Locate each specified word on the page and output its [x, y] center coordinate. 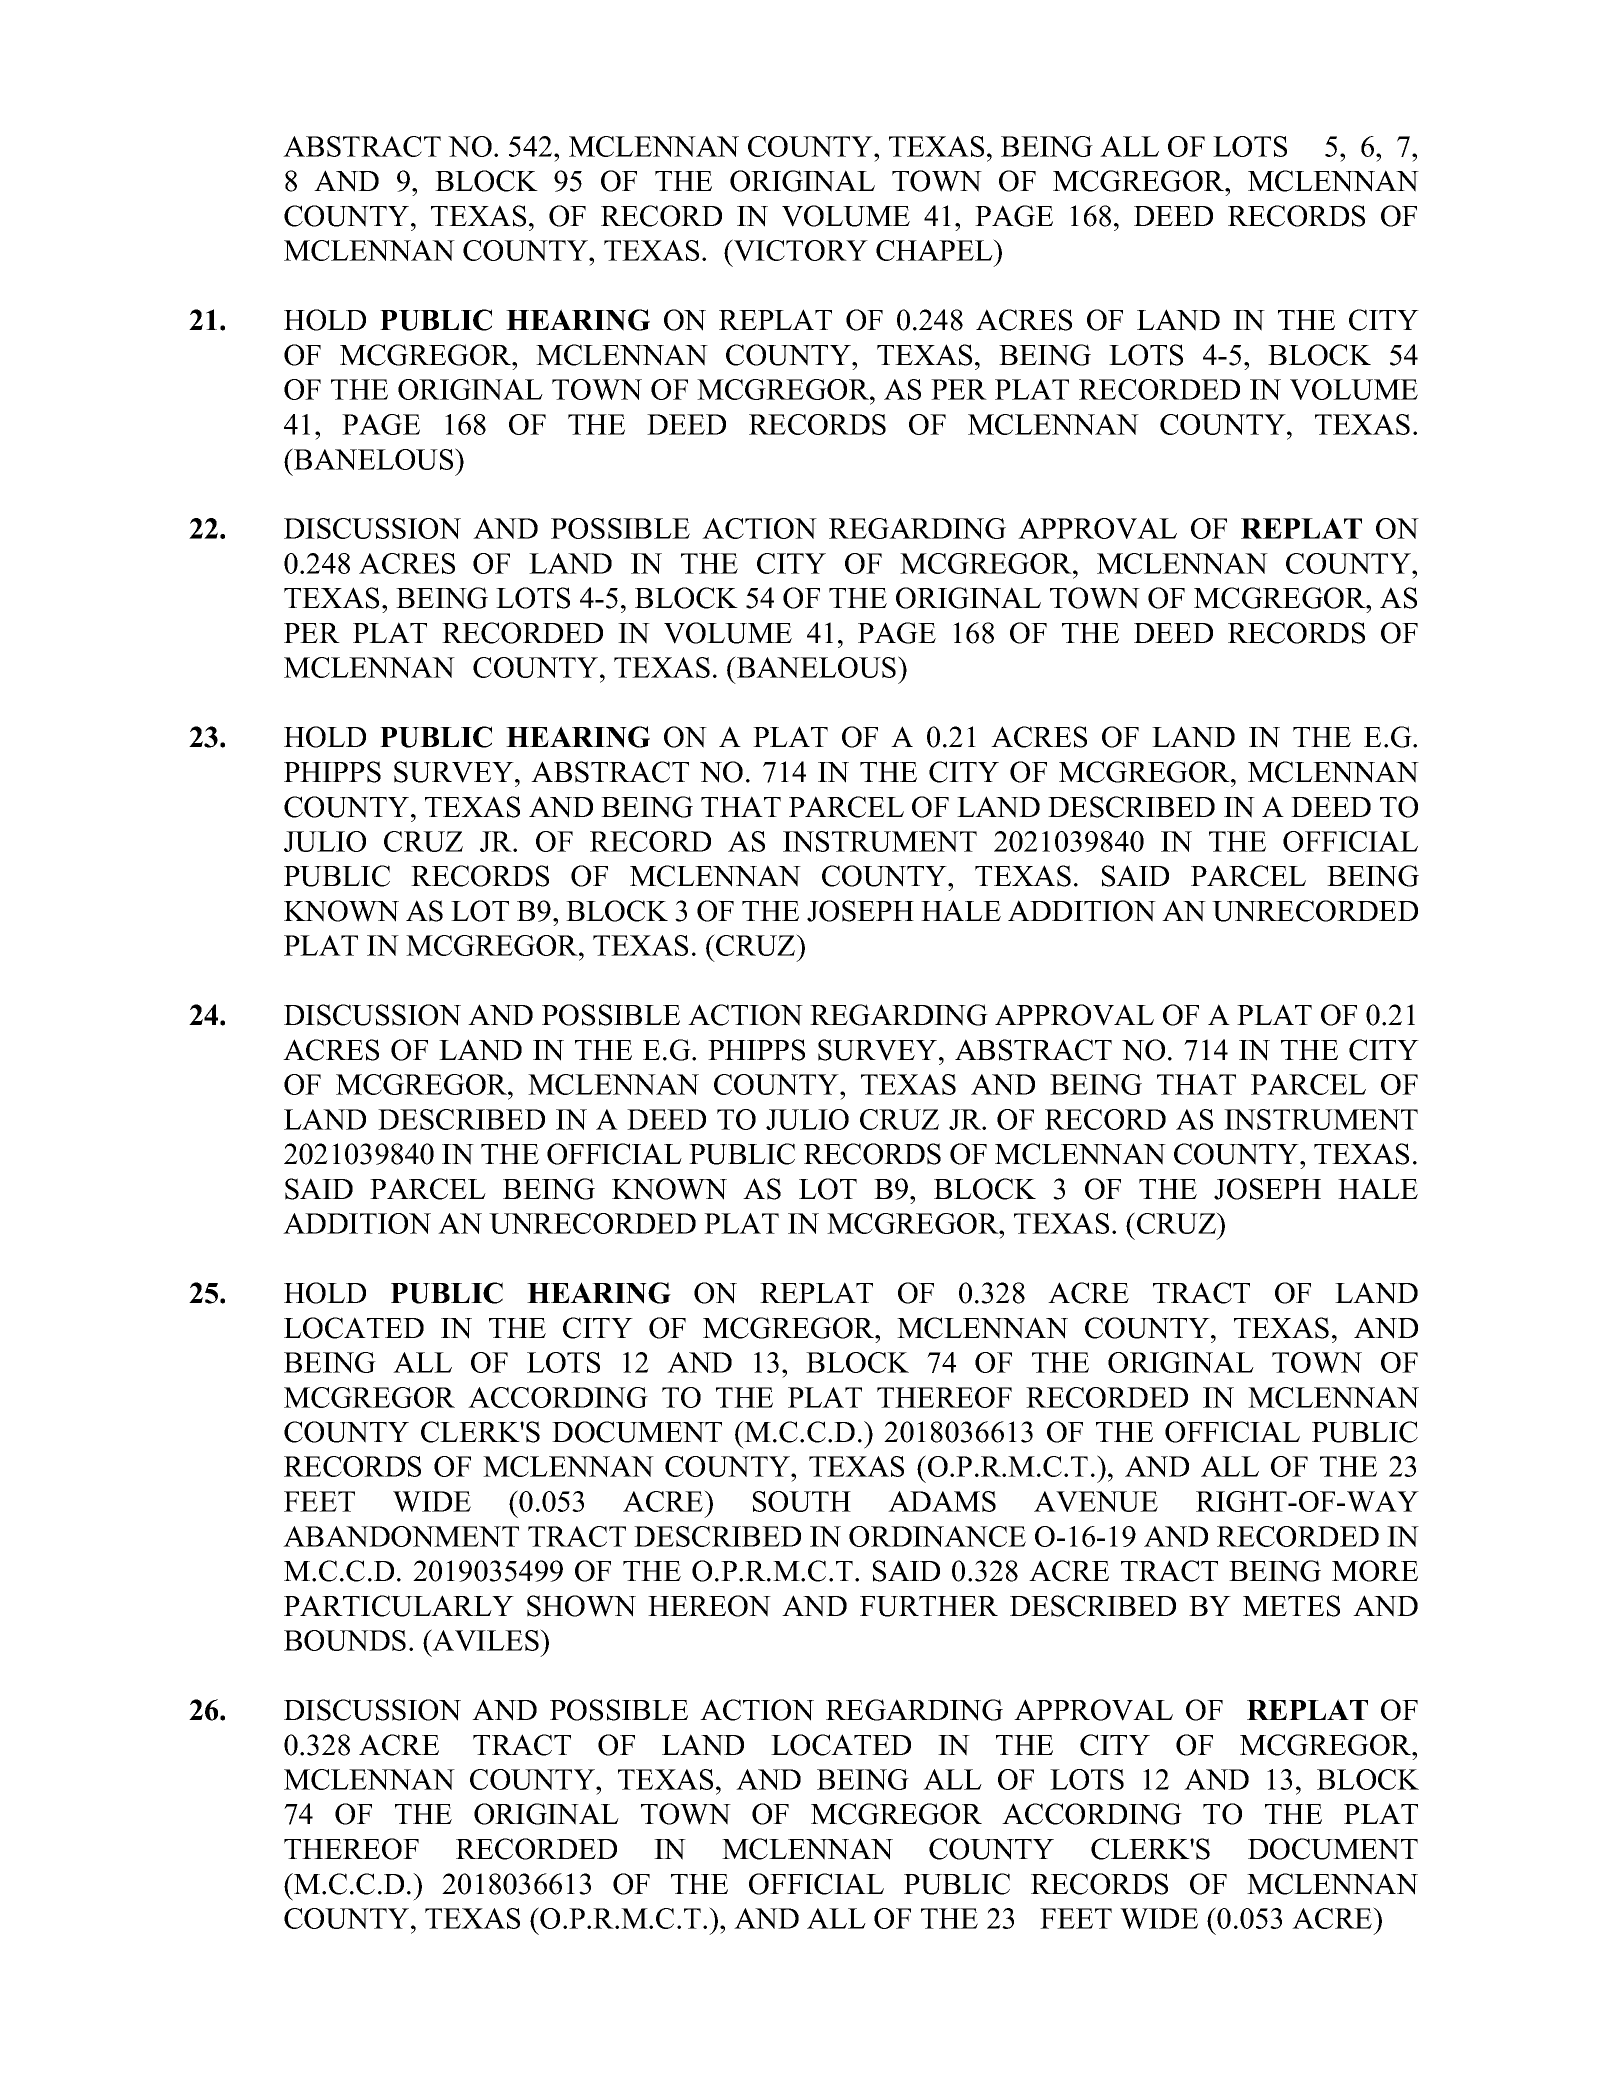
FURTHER [929, 1606]
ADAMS [942, 1501]
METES [1291, 1606]
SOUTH [802, 1501]
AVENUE [1096, 1501]
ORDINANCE [937, 1536]
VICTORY [799, 250]
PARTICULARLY [399, 1606]
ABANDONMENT [401, 1536]
